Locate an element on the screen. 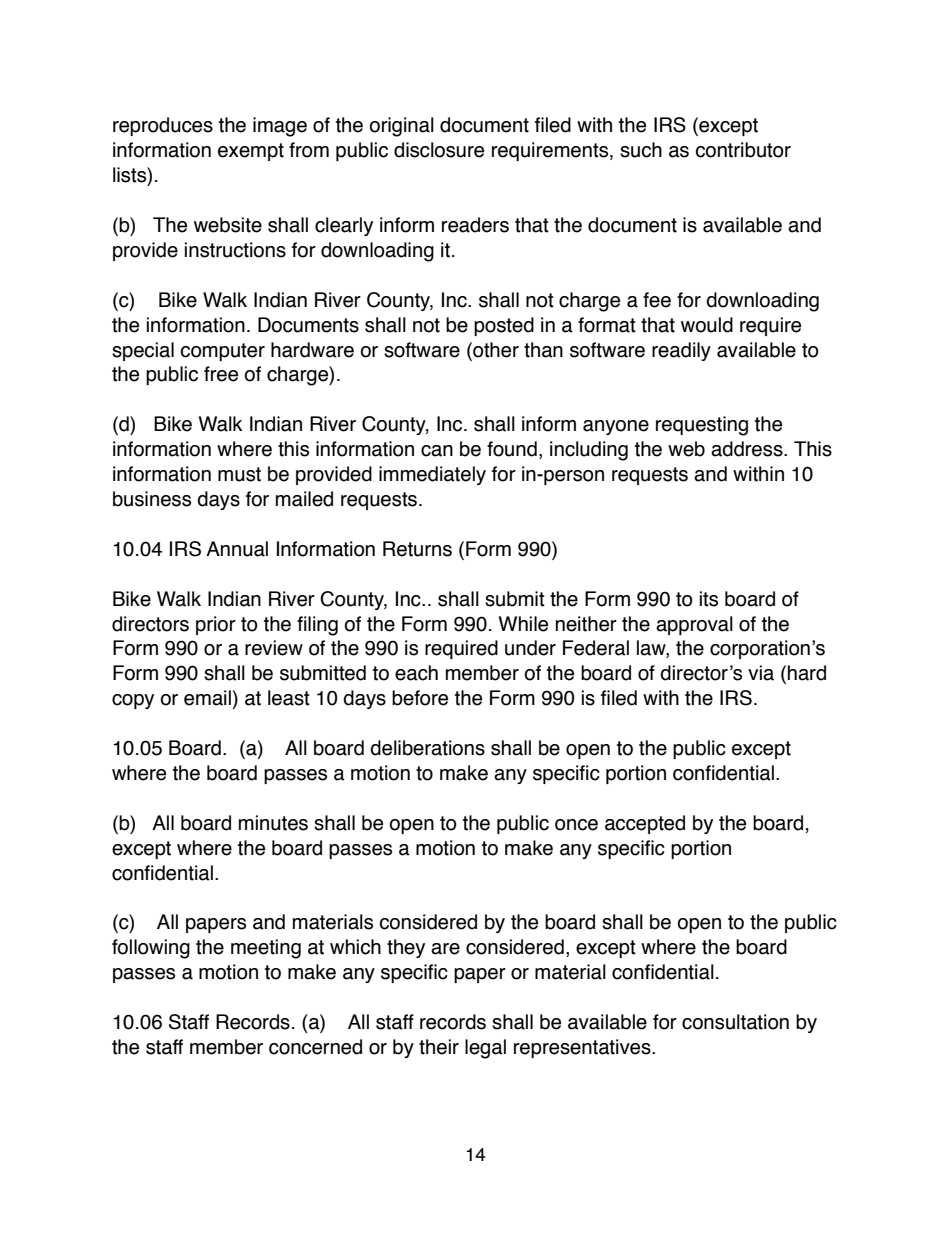 The height and width of the screenshot is (1233, 952). via is located at coordinates (761, 673).
